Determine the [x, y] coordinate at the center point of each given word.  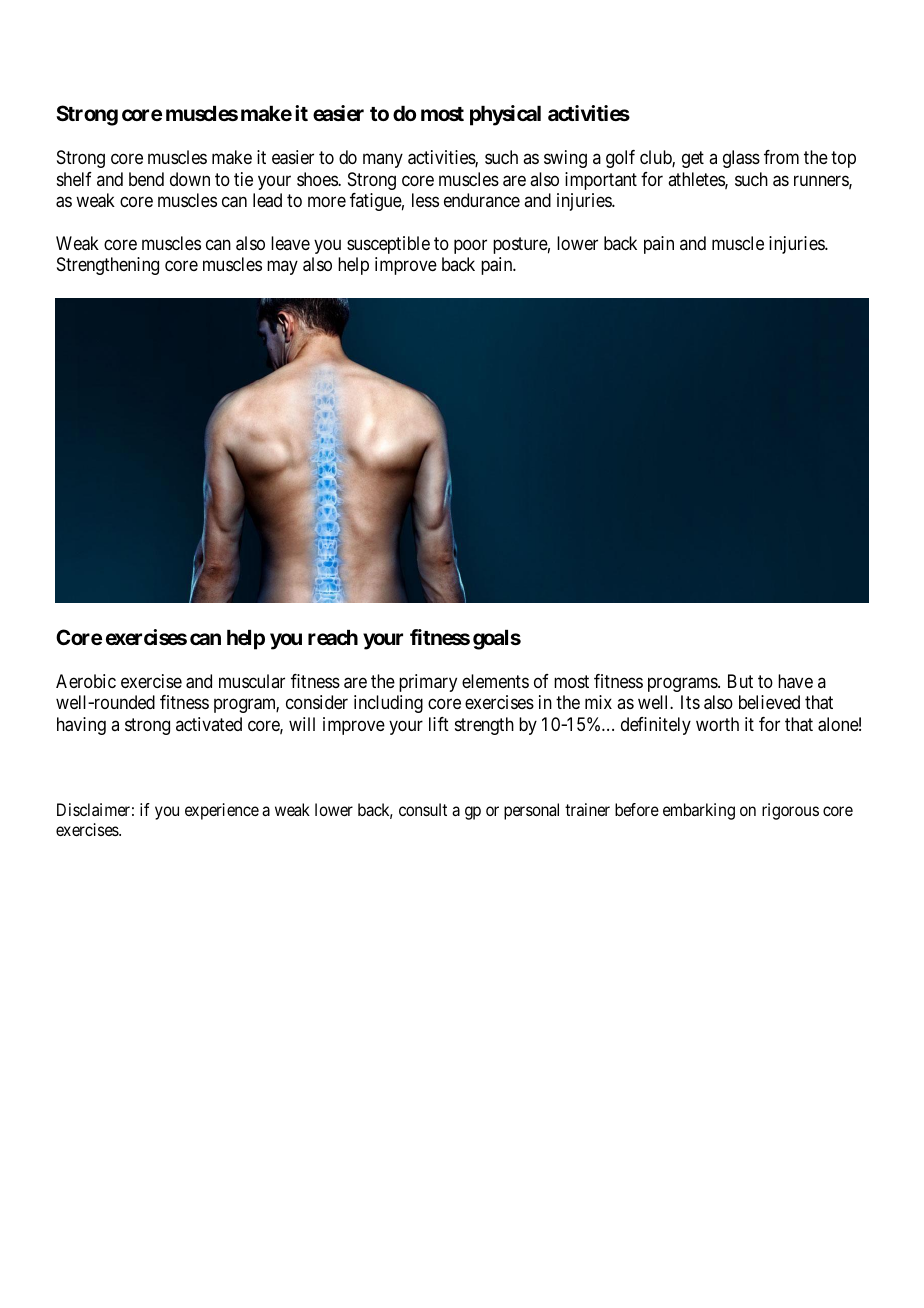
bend [146, 179]
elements [495, 681]
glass [741, 159]
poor [470, 247]
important [601, 181]
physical [505, 115]
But [740, 681]
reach [333, 637]
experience [222, 811]
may [282, 268]
